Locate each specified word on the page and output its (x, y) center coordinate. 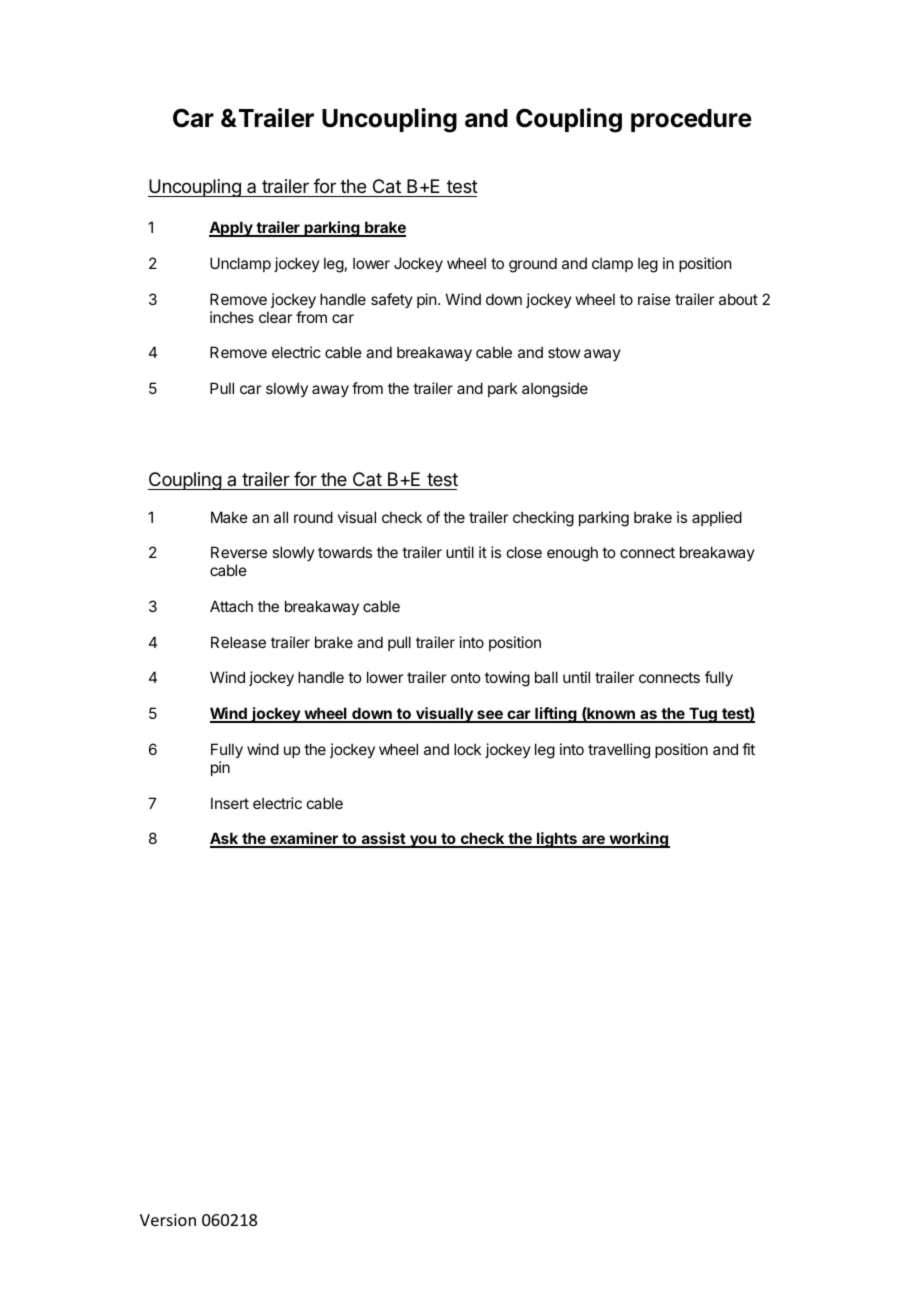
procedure (691, 120)
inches (232, 317)
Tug (703, 715)
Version (168, 1220)
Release (238, 642)
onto (465, 677)
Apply (232, 229)
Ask (225, 839)
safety (392, 300)
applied (717, 518)
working (638, 840)
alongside (555, 390)
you (423, 841)
